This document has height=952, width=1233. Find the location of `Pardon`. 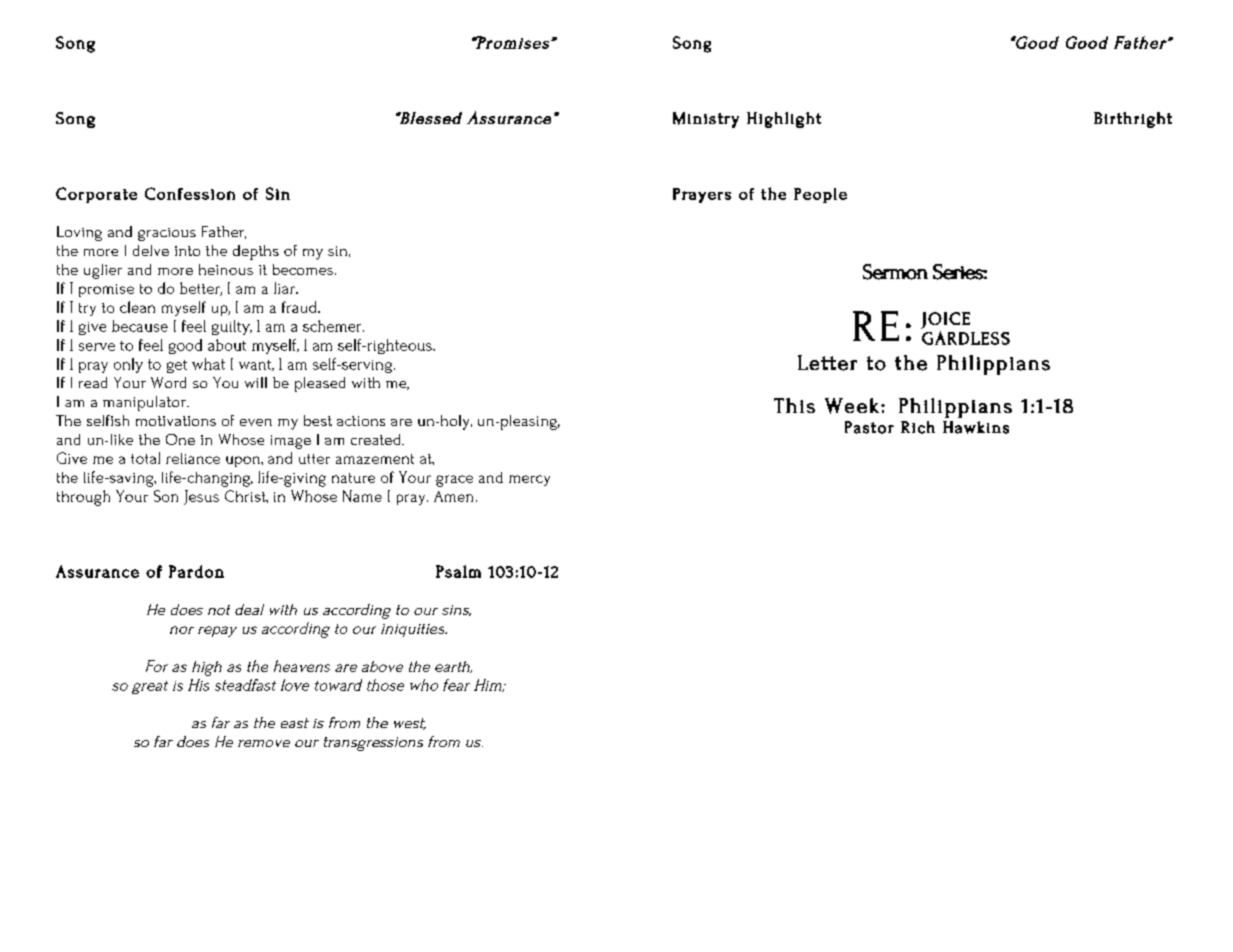

Pardon is located at coordinates (196, 571).
